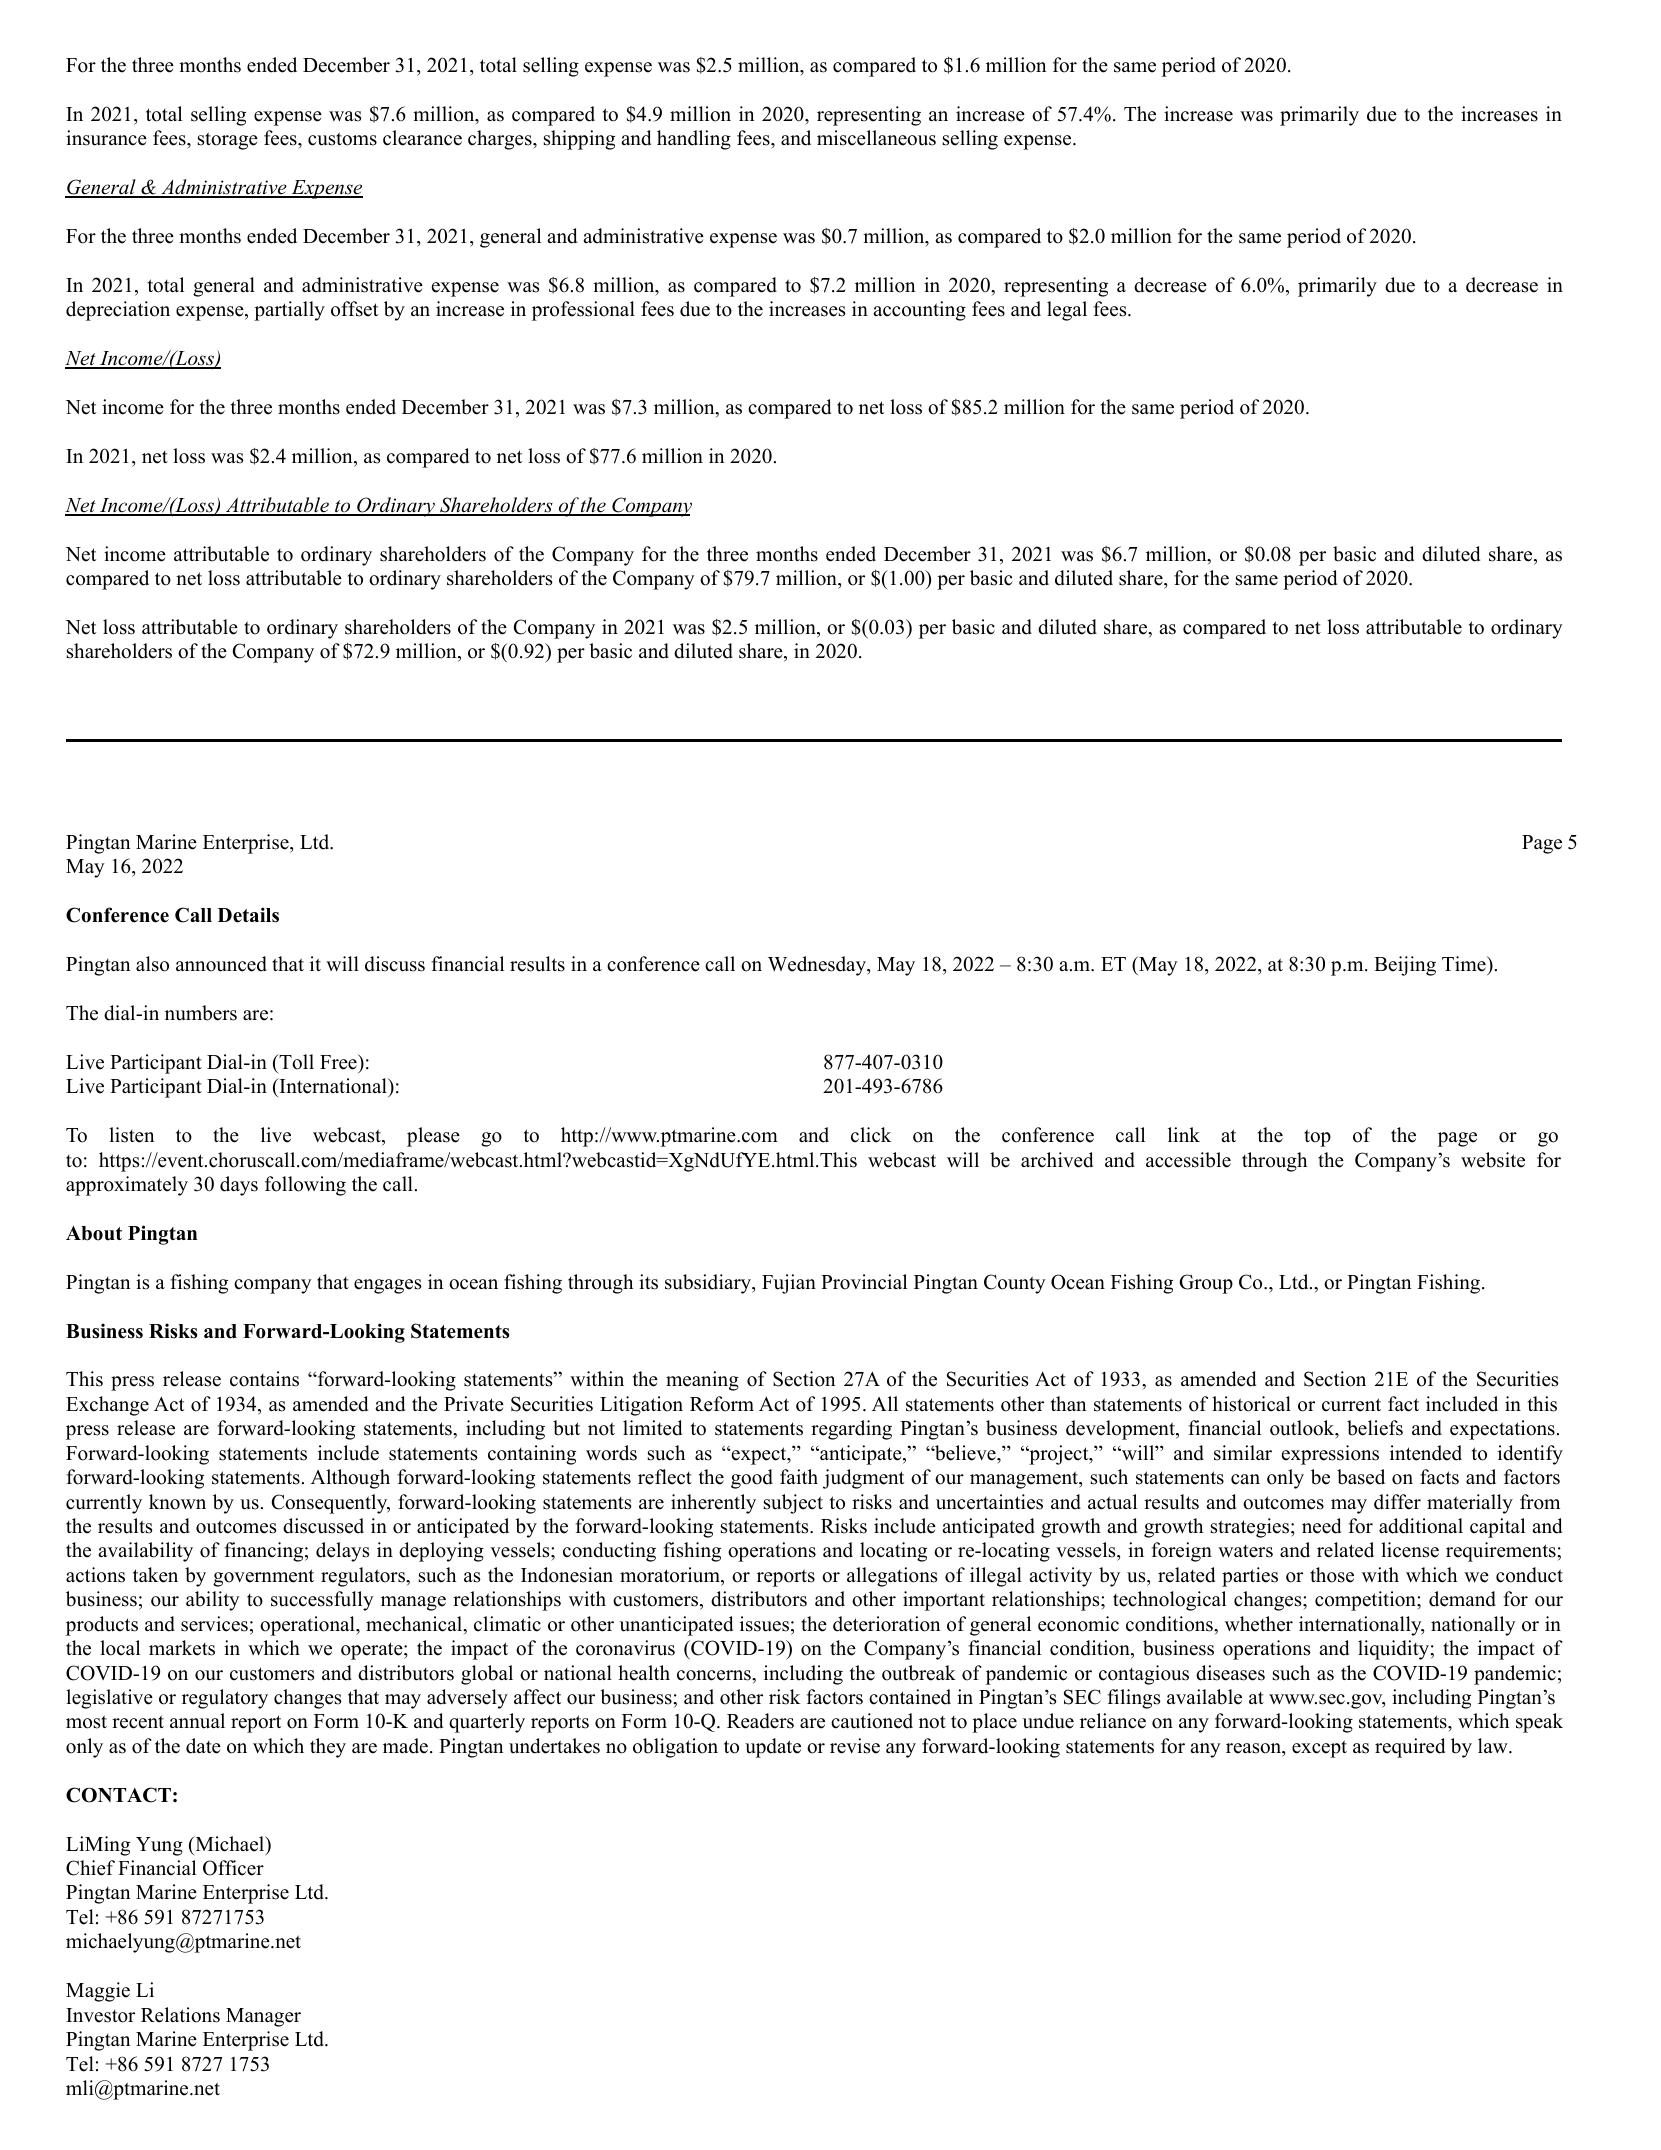  Describe the element at coordinates (228, 141) in the document. I see `storage` at that location.
